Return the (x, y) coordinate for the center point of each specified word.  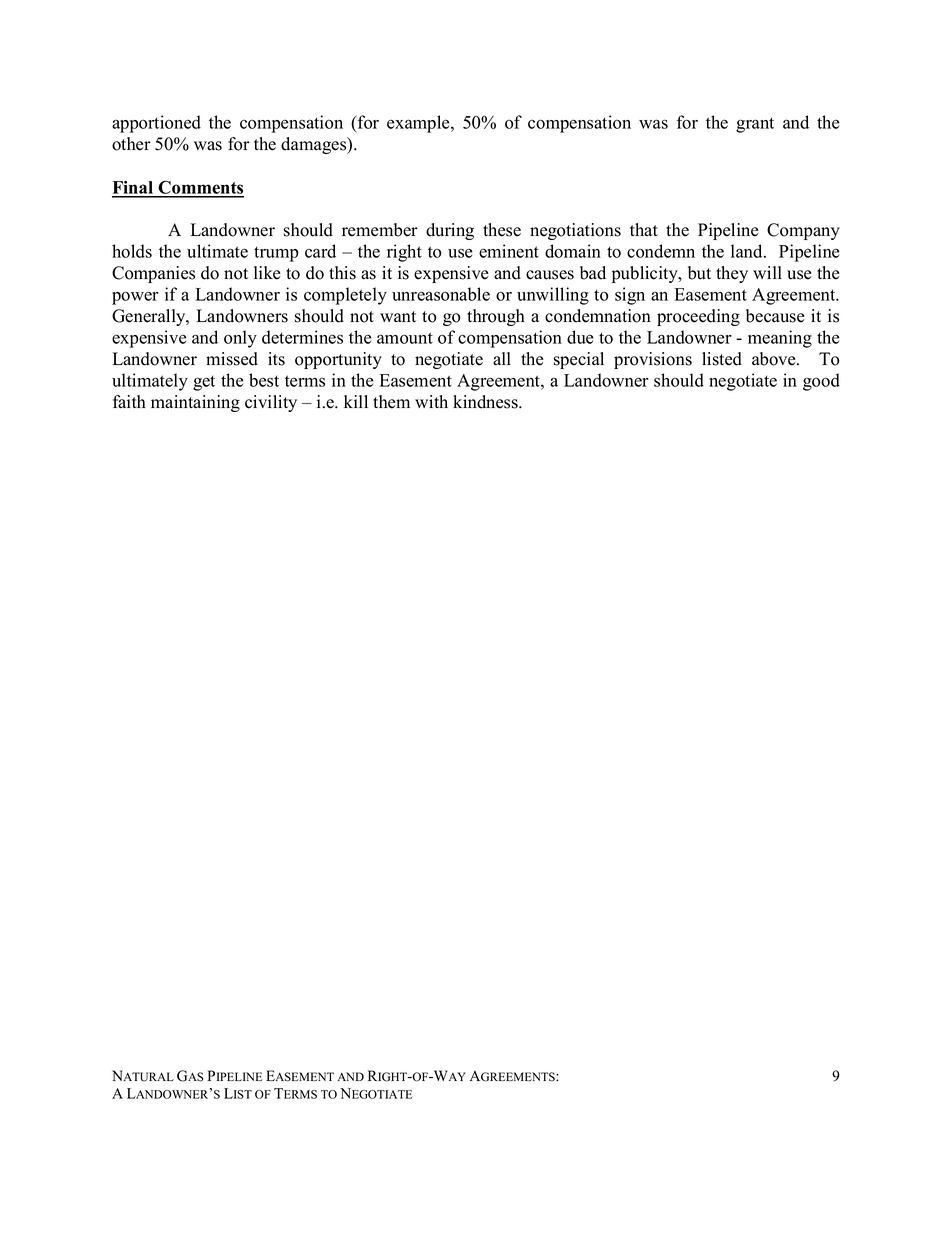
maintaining (195, 403)
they (732, 274)
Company (803, 231)
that (644, 229)
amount (405, 338)
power (135, 298)
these (502, 230)
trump (276, 254)
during (450, 231)
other (131, 144)
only (240, 339)
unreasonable (441, 294)
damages (315, 145)
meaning (780, 339)
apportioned (156, 124)
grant (755, 125)
